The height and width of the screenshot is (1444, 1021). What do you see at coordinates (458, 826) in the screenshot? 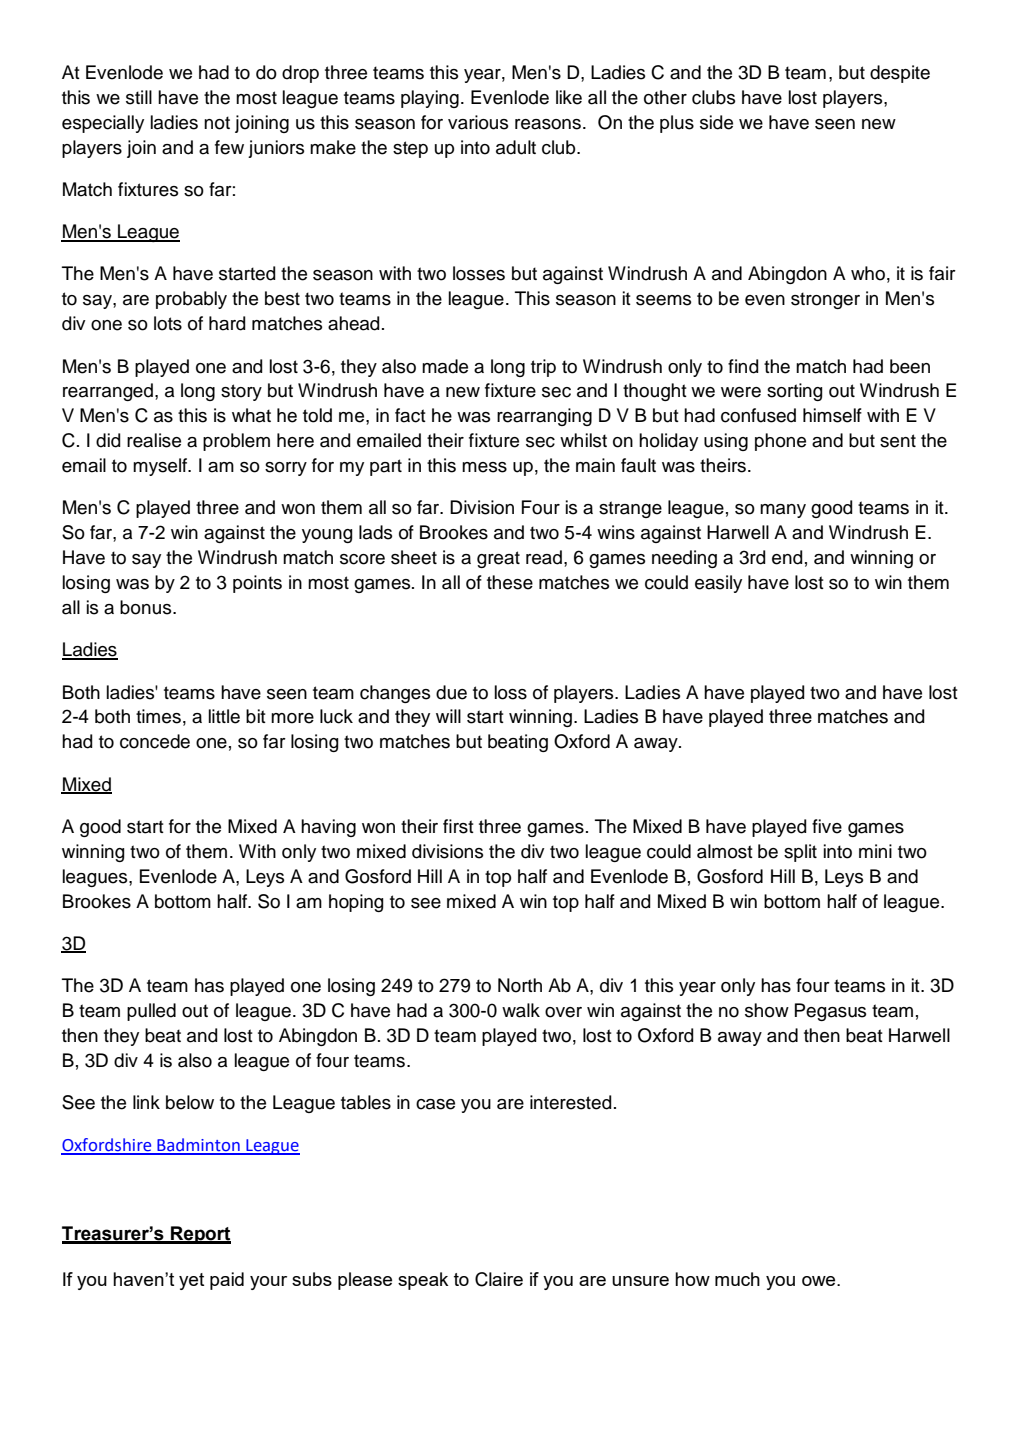
I see `first` at bounding box center [458, 826].
